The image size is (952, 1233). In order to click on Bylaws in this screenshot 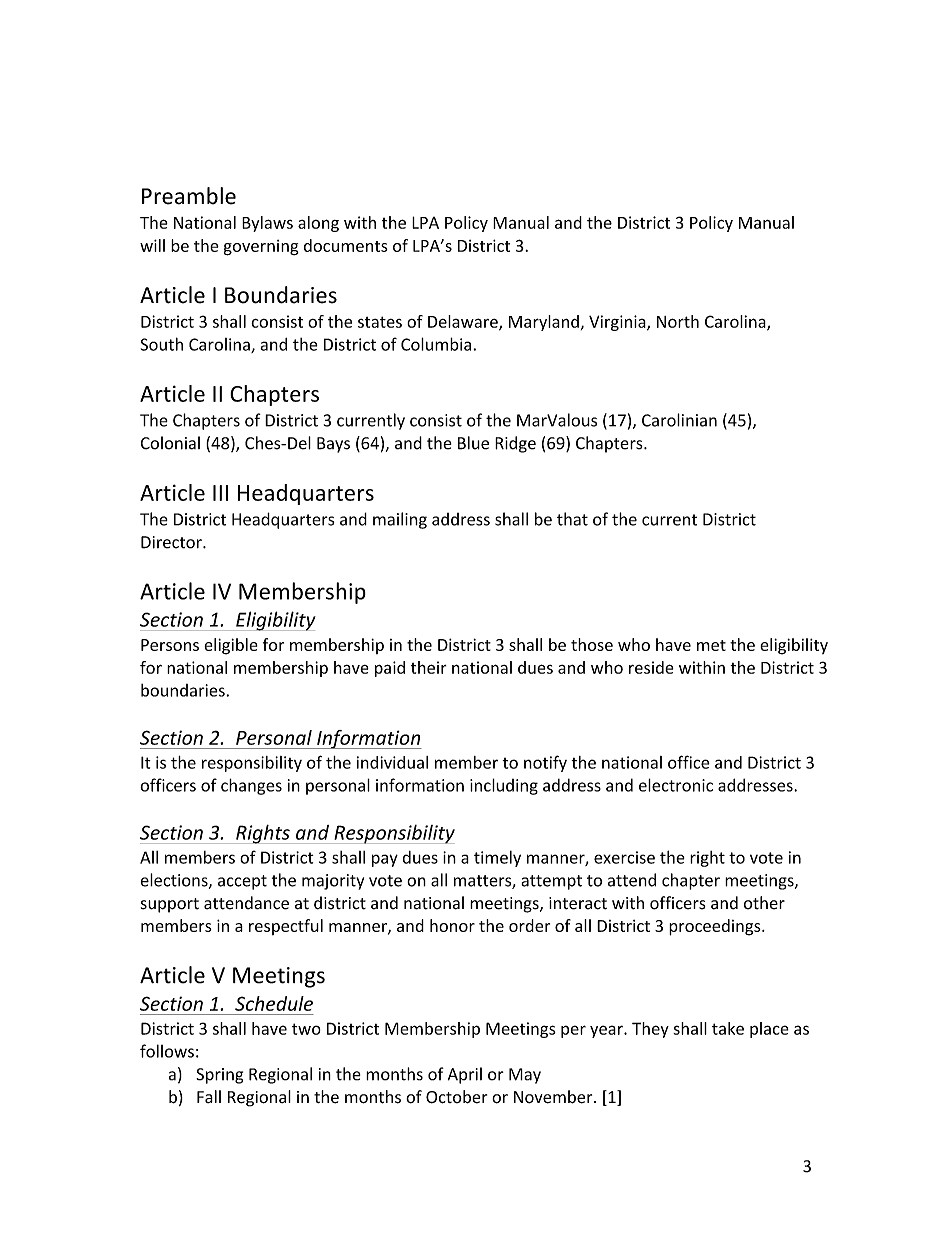, I will do `click(267, 224)`.
